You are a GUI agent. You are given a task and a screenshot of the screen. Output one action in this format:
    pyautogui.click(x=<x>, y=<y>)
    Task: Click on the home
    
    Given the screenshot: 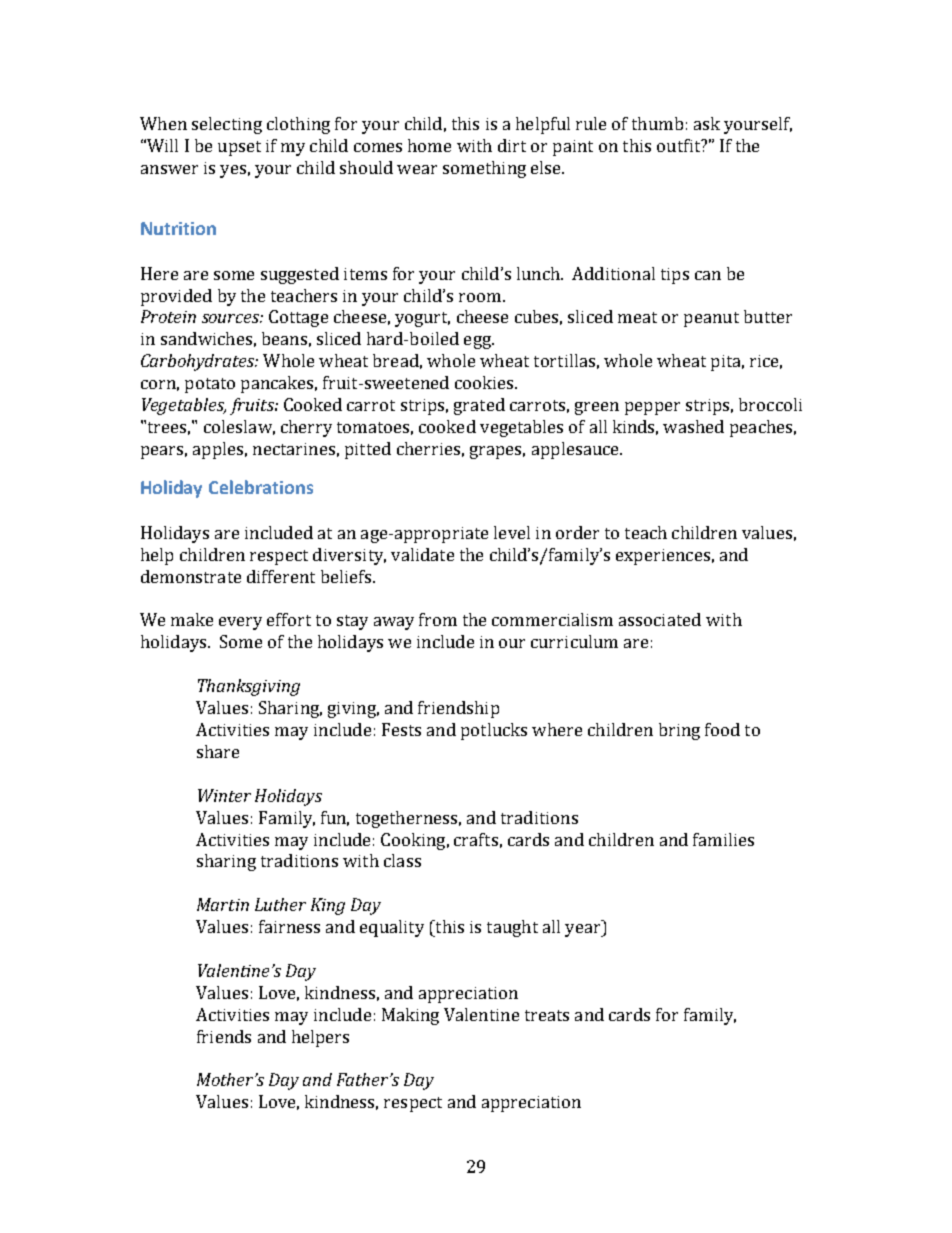 What is the action you would take?
    pyautogui.click(x=429, y=145)
